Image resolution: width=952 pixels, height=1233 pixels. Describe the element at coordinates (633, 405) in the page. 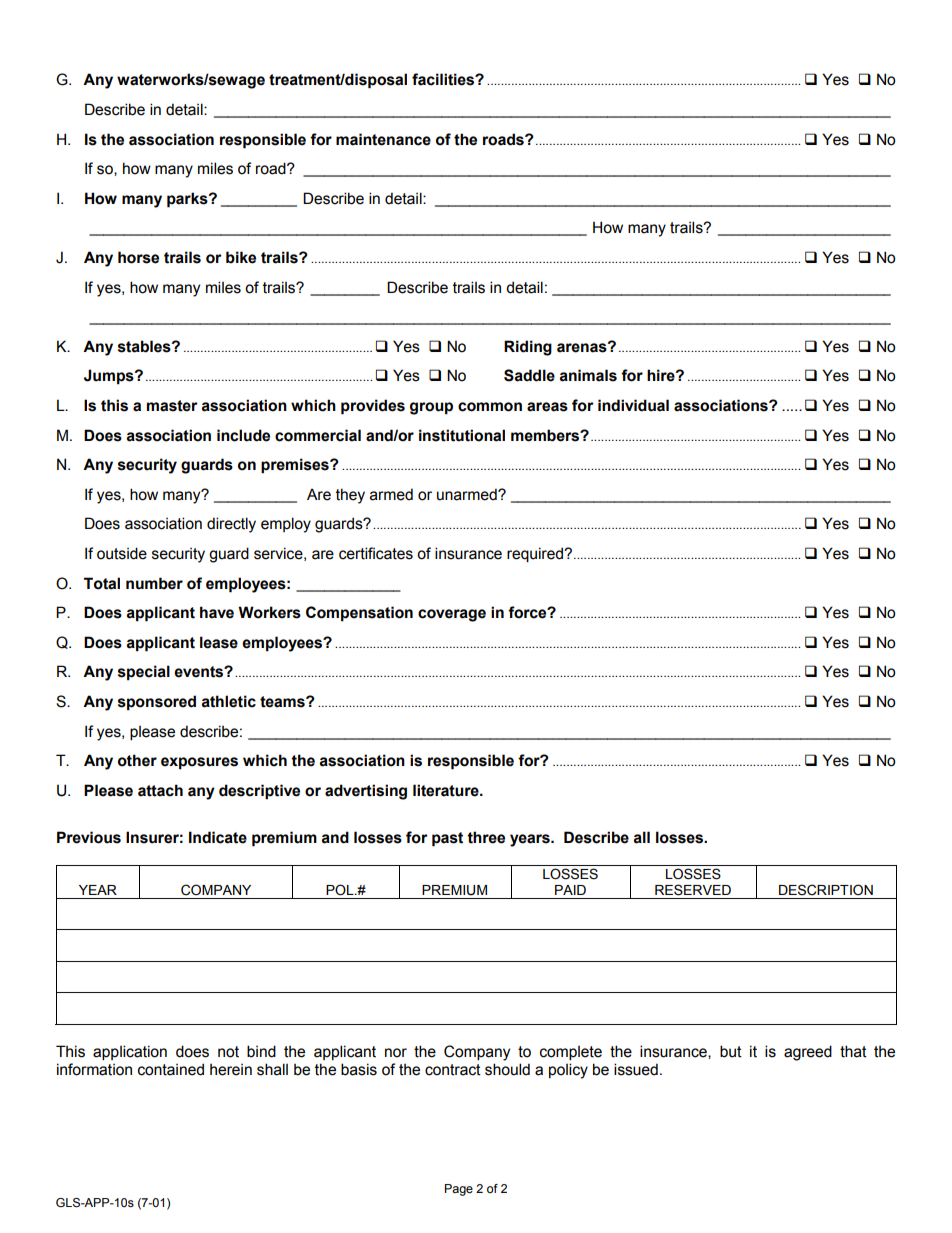

I see `individual` at that location.
